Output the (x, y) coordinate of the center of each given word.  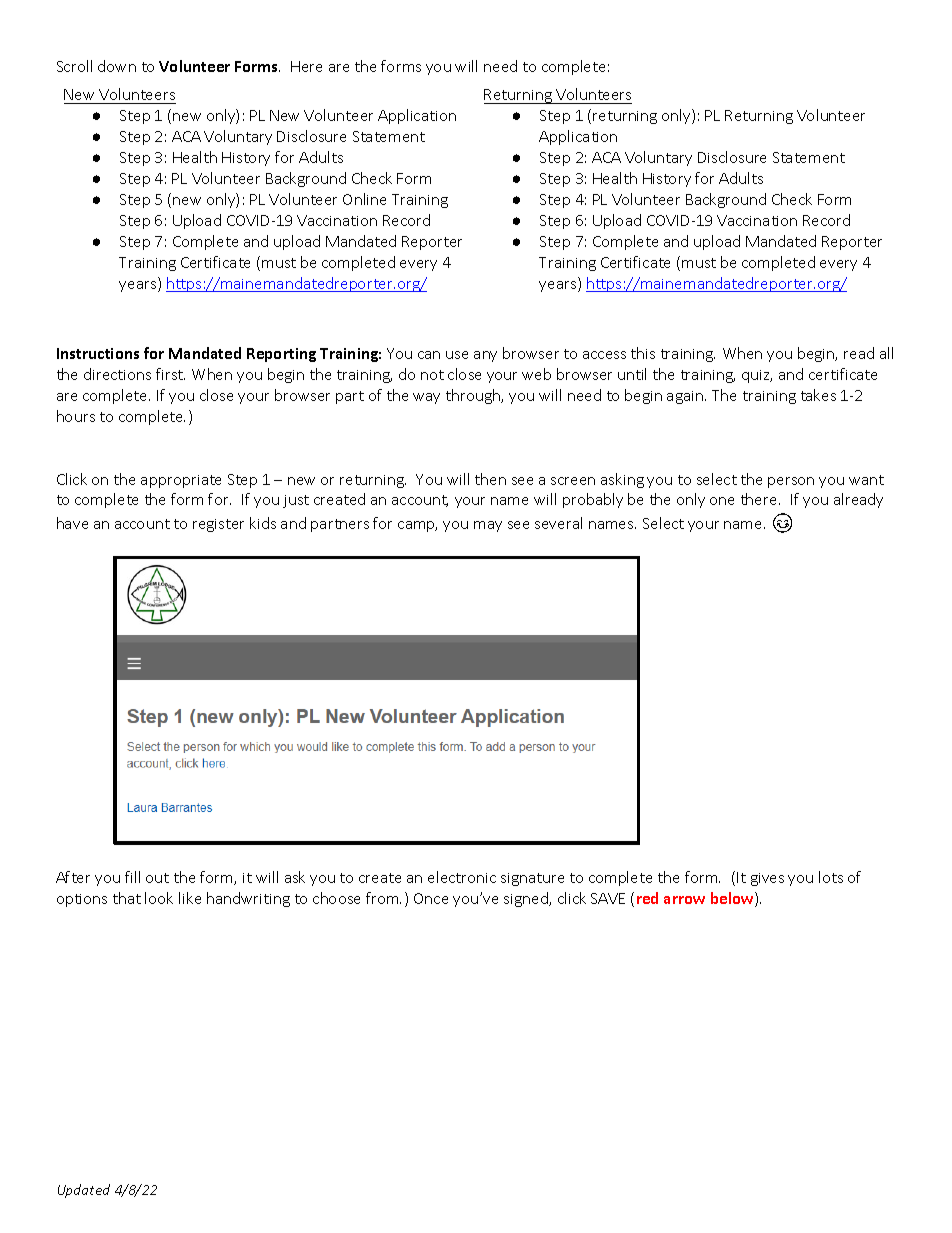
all (886, 353)
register (218, 525)
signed (527, 899)
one (722, 501)
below (733, 899)
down (117, 66)
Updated (84, 1191)
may (488, 526)
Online (364, 199)
